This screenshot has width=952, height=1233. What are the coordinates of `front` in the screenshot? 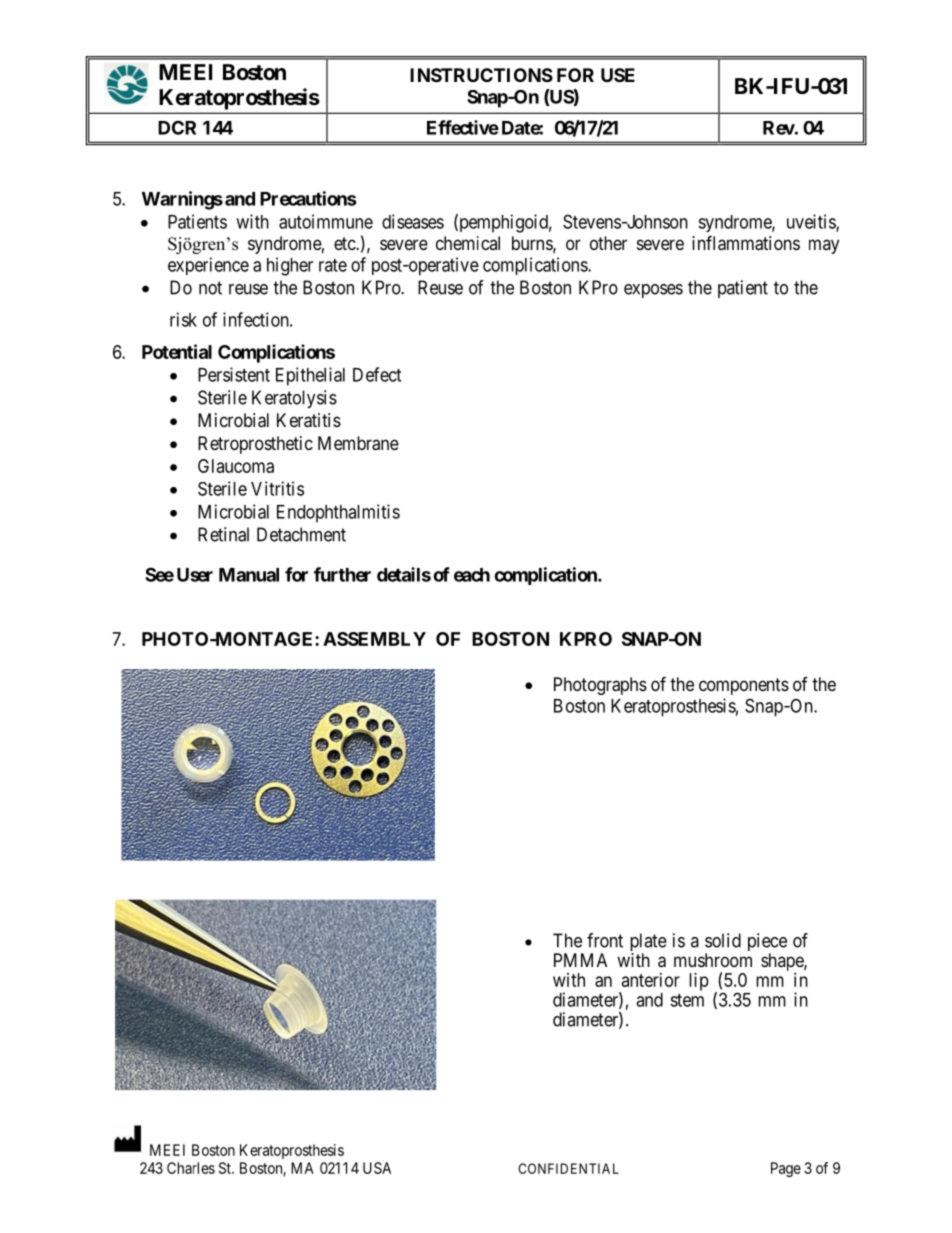 It's located at (605, 940).
